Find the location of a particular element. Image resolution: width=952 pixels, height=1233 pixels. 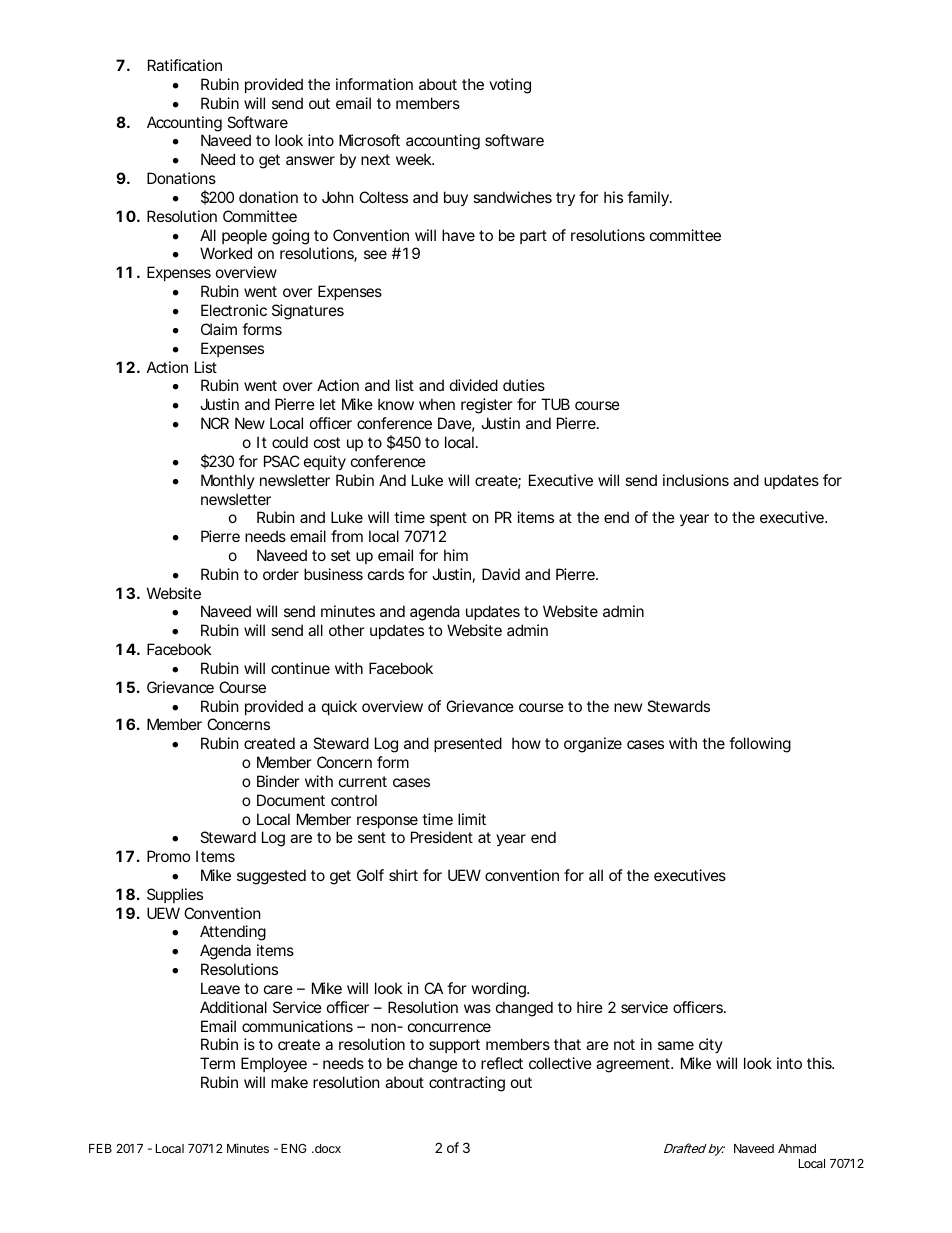

Term is located at coordinates (217, 1063).
